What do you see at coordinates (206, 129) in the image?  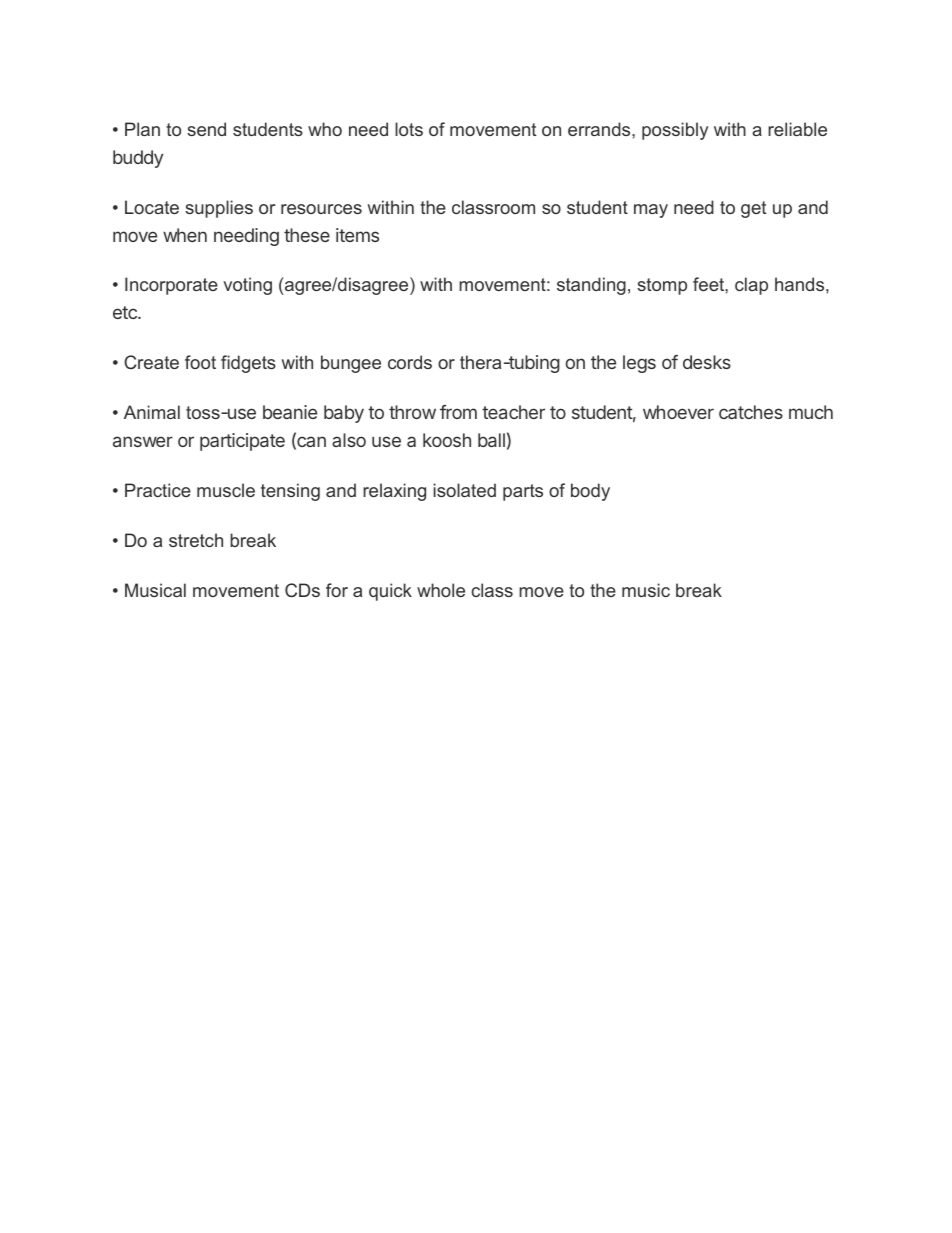 I see `send` at bounding box center [206, 129].
